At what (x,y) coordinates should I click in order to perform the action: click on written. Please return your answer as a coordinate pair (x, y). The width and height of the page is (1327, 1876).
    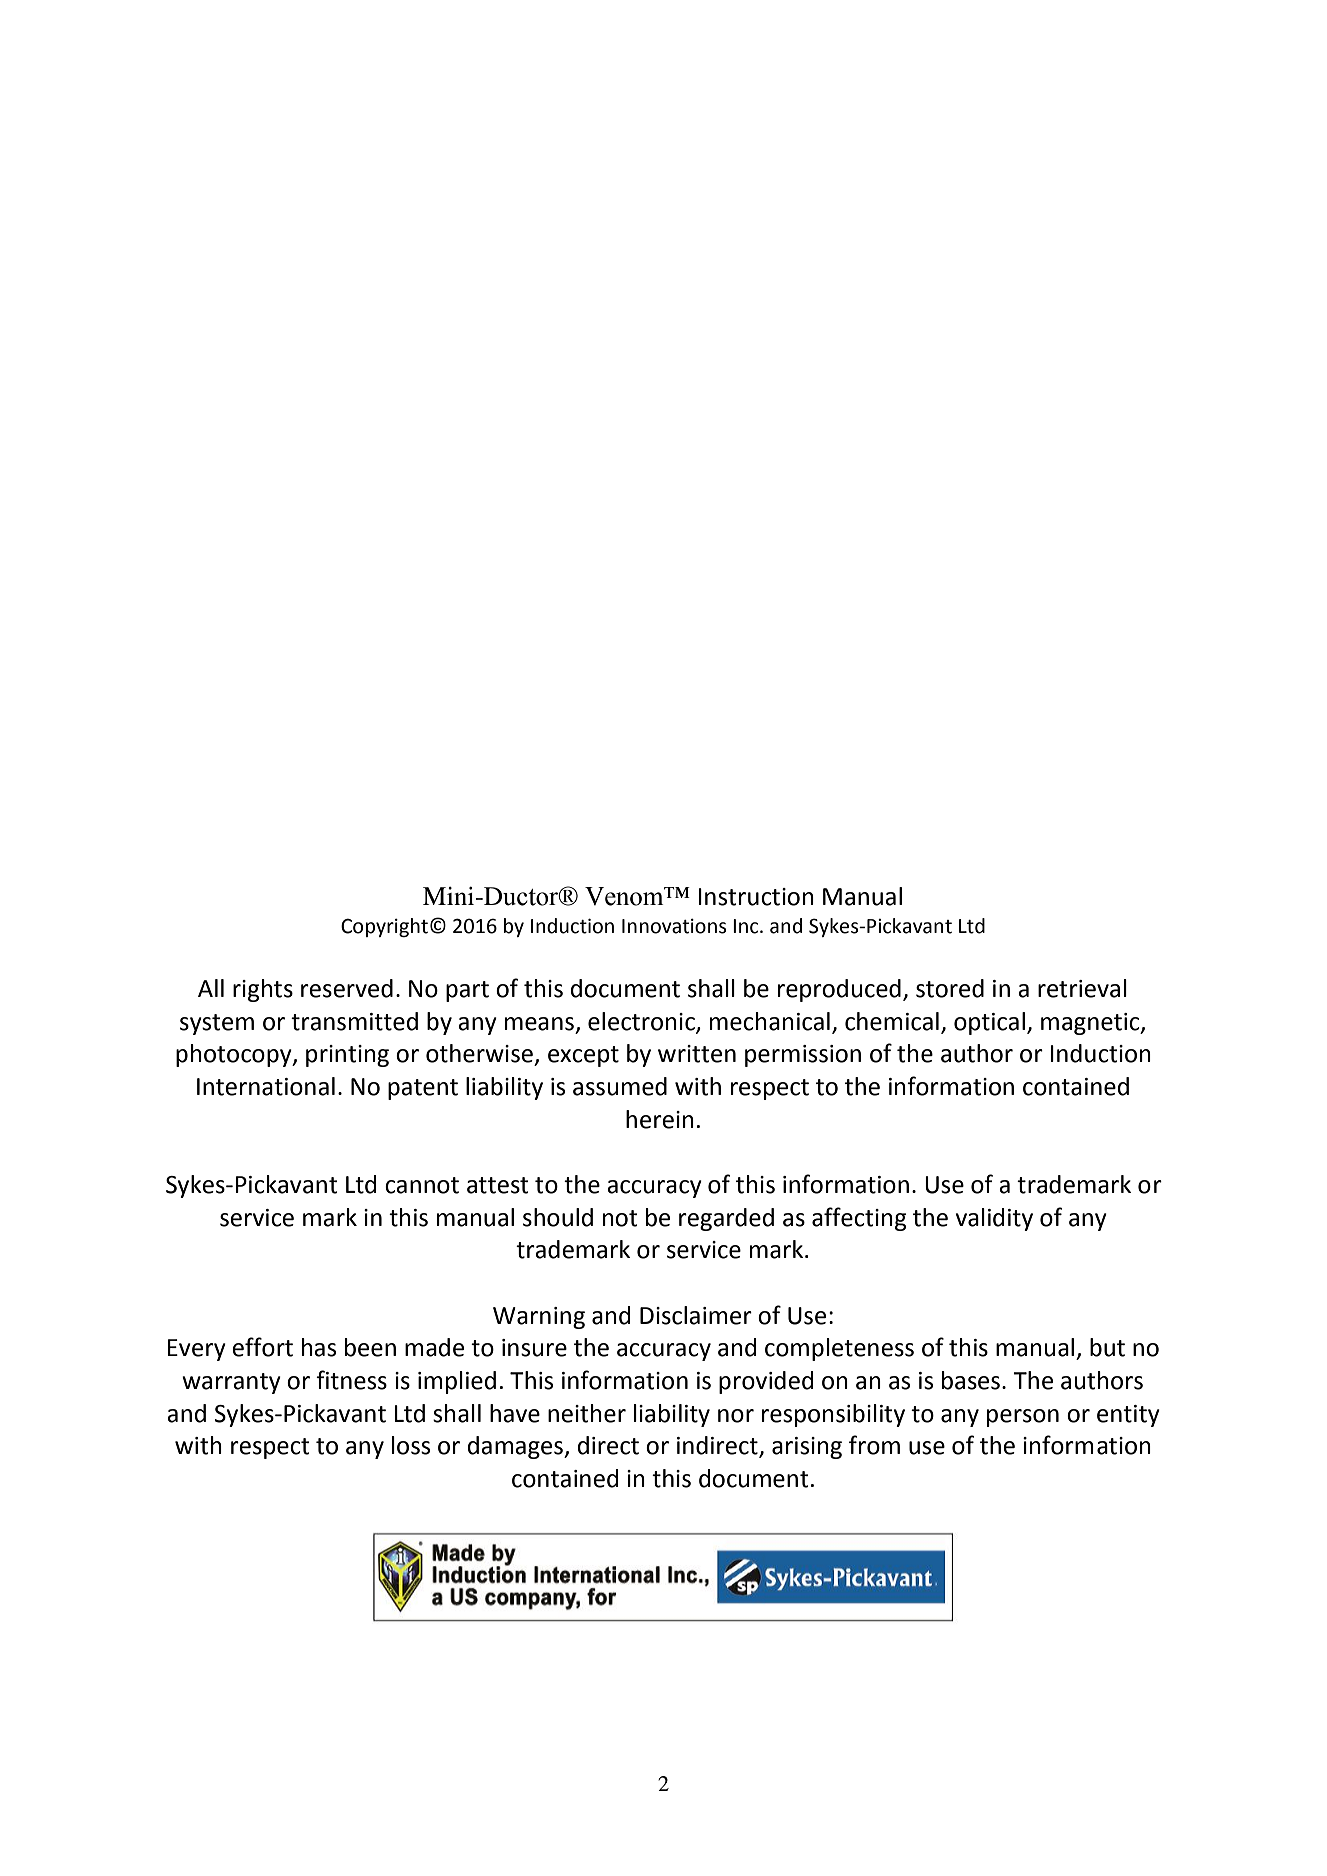
    Looking at the image, I should click on (697, 1054).
